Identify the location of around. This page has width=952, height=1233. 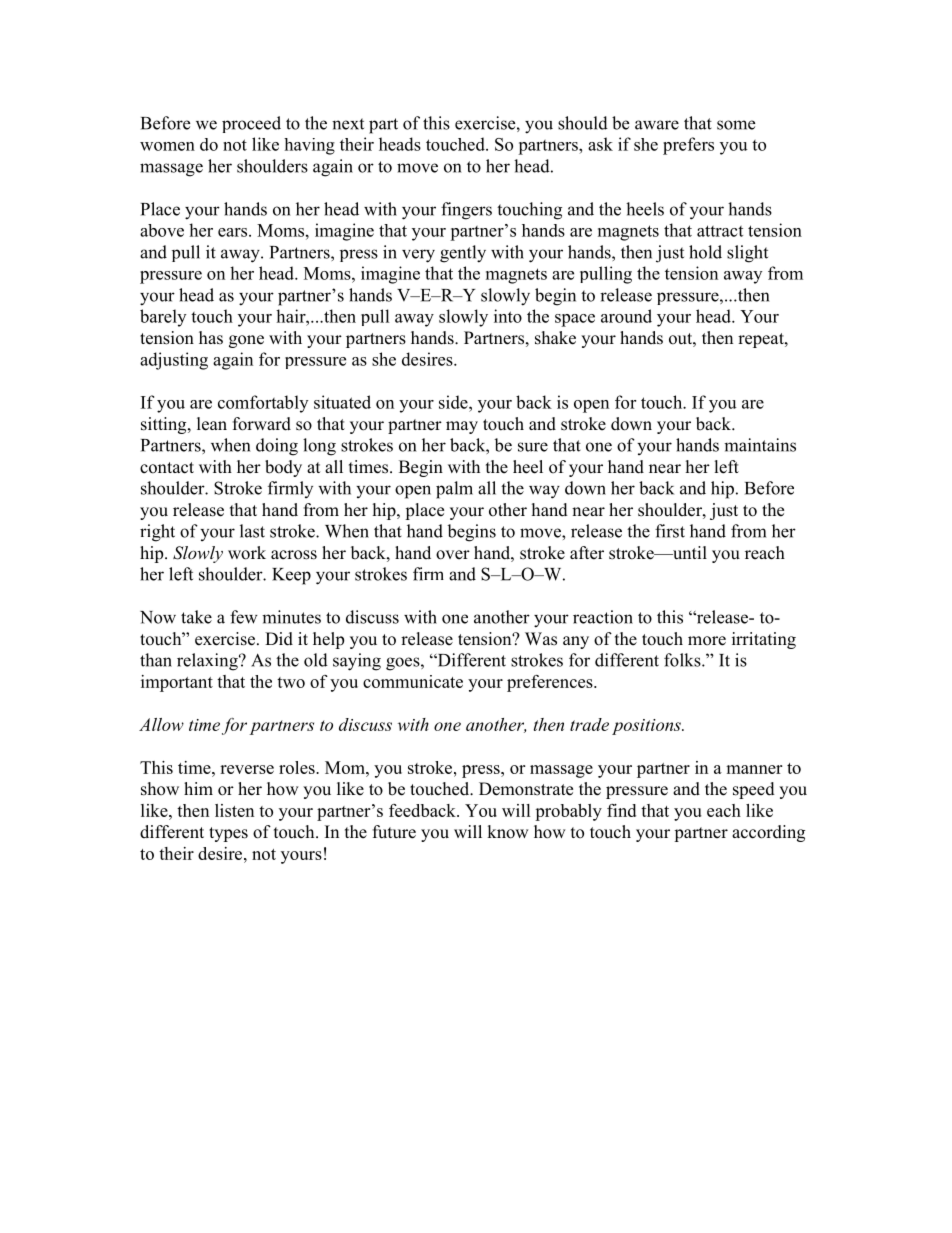
(626, 316).
